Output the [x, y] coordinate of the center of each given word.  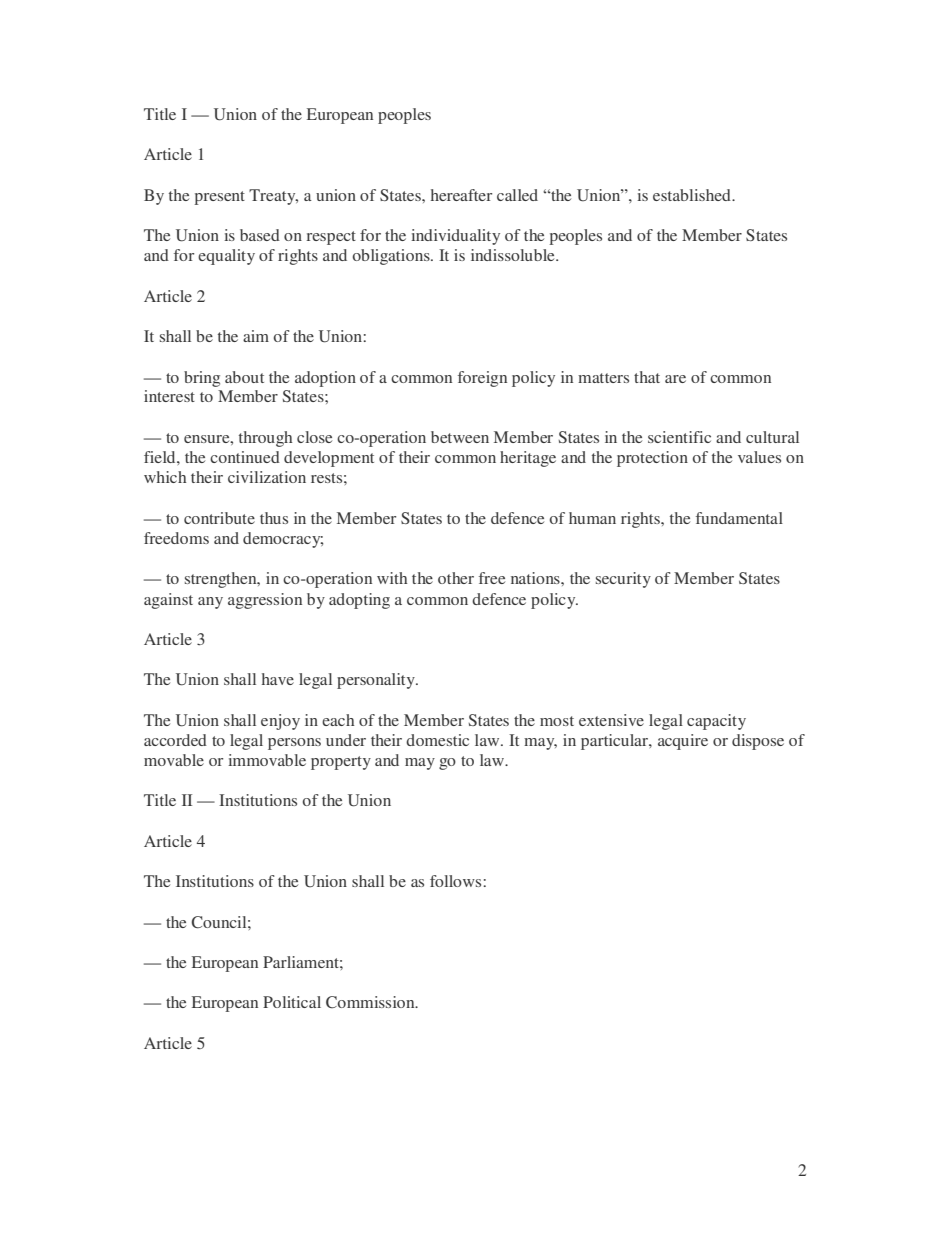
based [260, 235]
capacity [716, 722]
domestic [437, 740]
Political [292, 1002]
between [460, 437]
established [693, 195]
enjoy [280, 722]
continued [245, 457]
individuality [455, 237]
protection [652, 459]
